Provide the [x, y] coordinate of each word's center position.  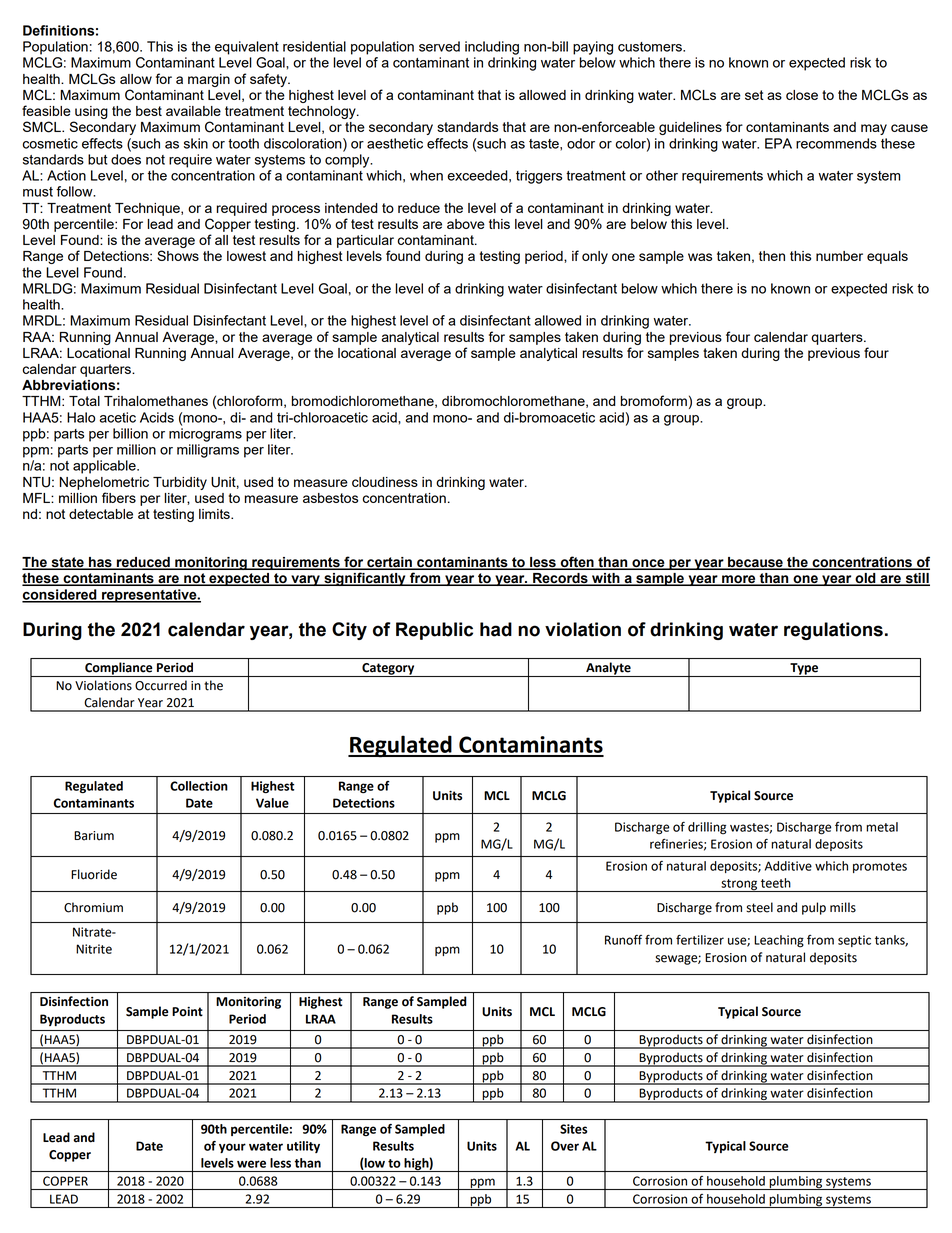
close [802, 95]
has [100, 563]
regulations [833, 631]
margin [209, 80]
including [492, 48]
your [232, 1148]
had [496, 629]
